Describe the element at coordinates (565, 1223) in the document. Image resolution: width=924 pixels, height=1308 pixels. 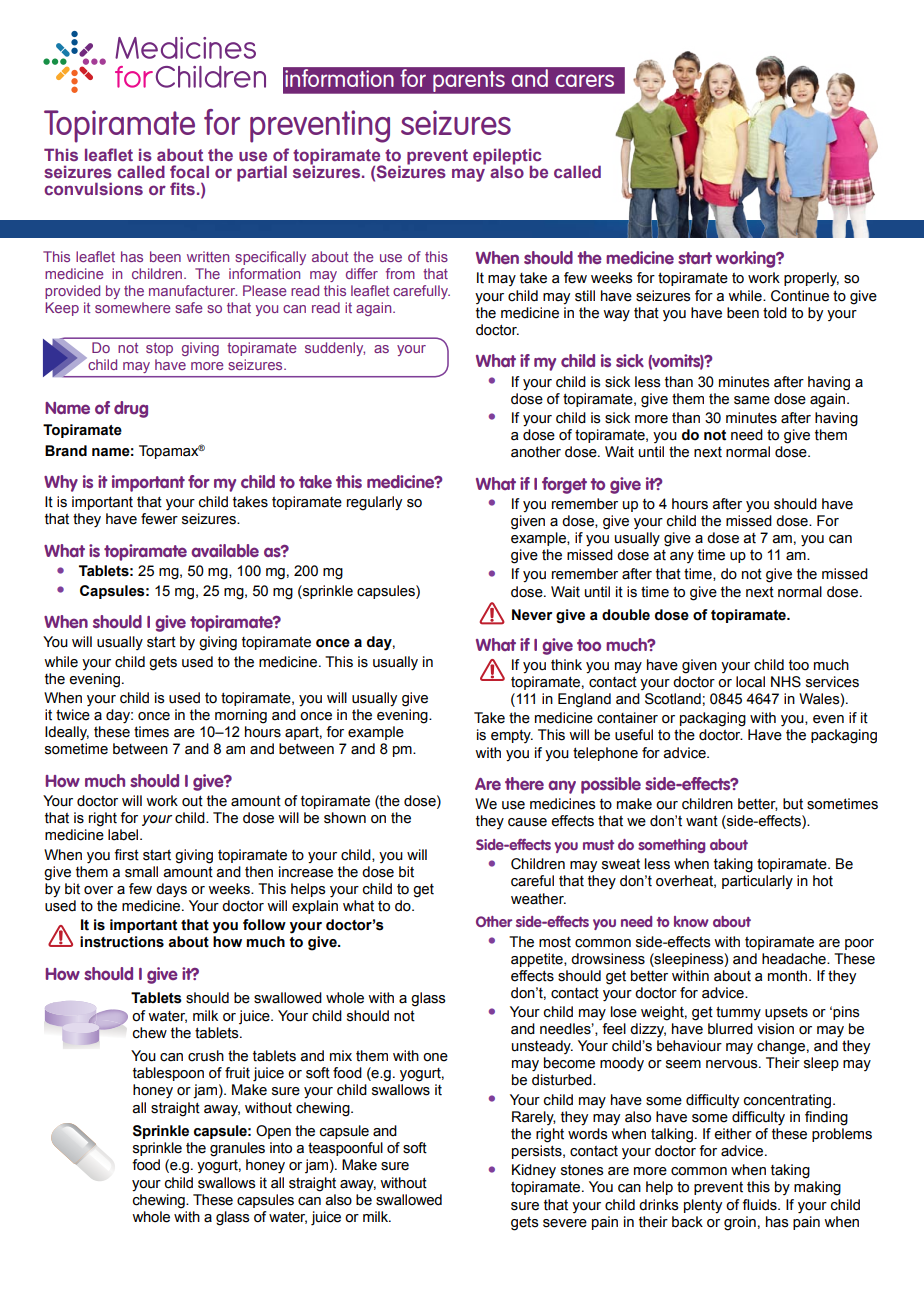
I see `severe` at that location.
